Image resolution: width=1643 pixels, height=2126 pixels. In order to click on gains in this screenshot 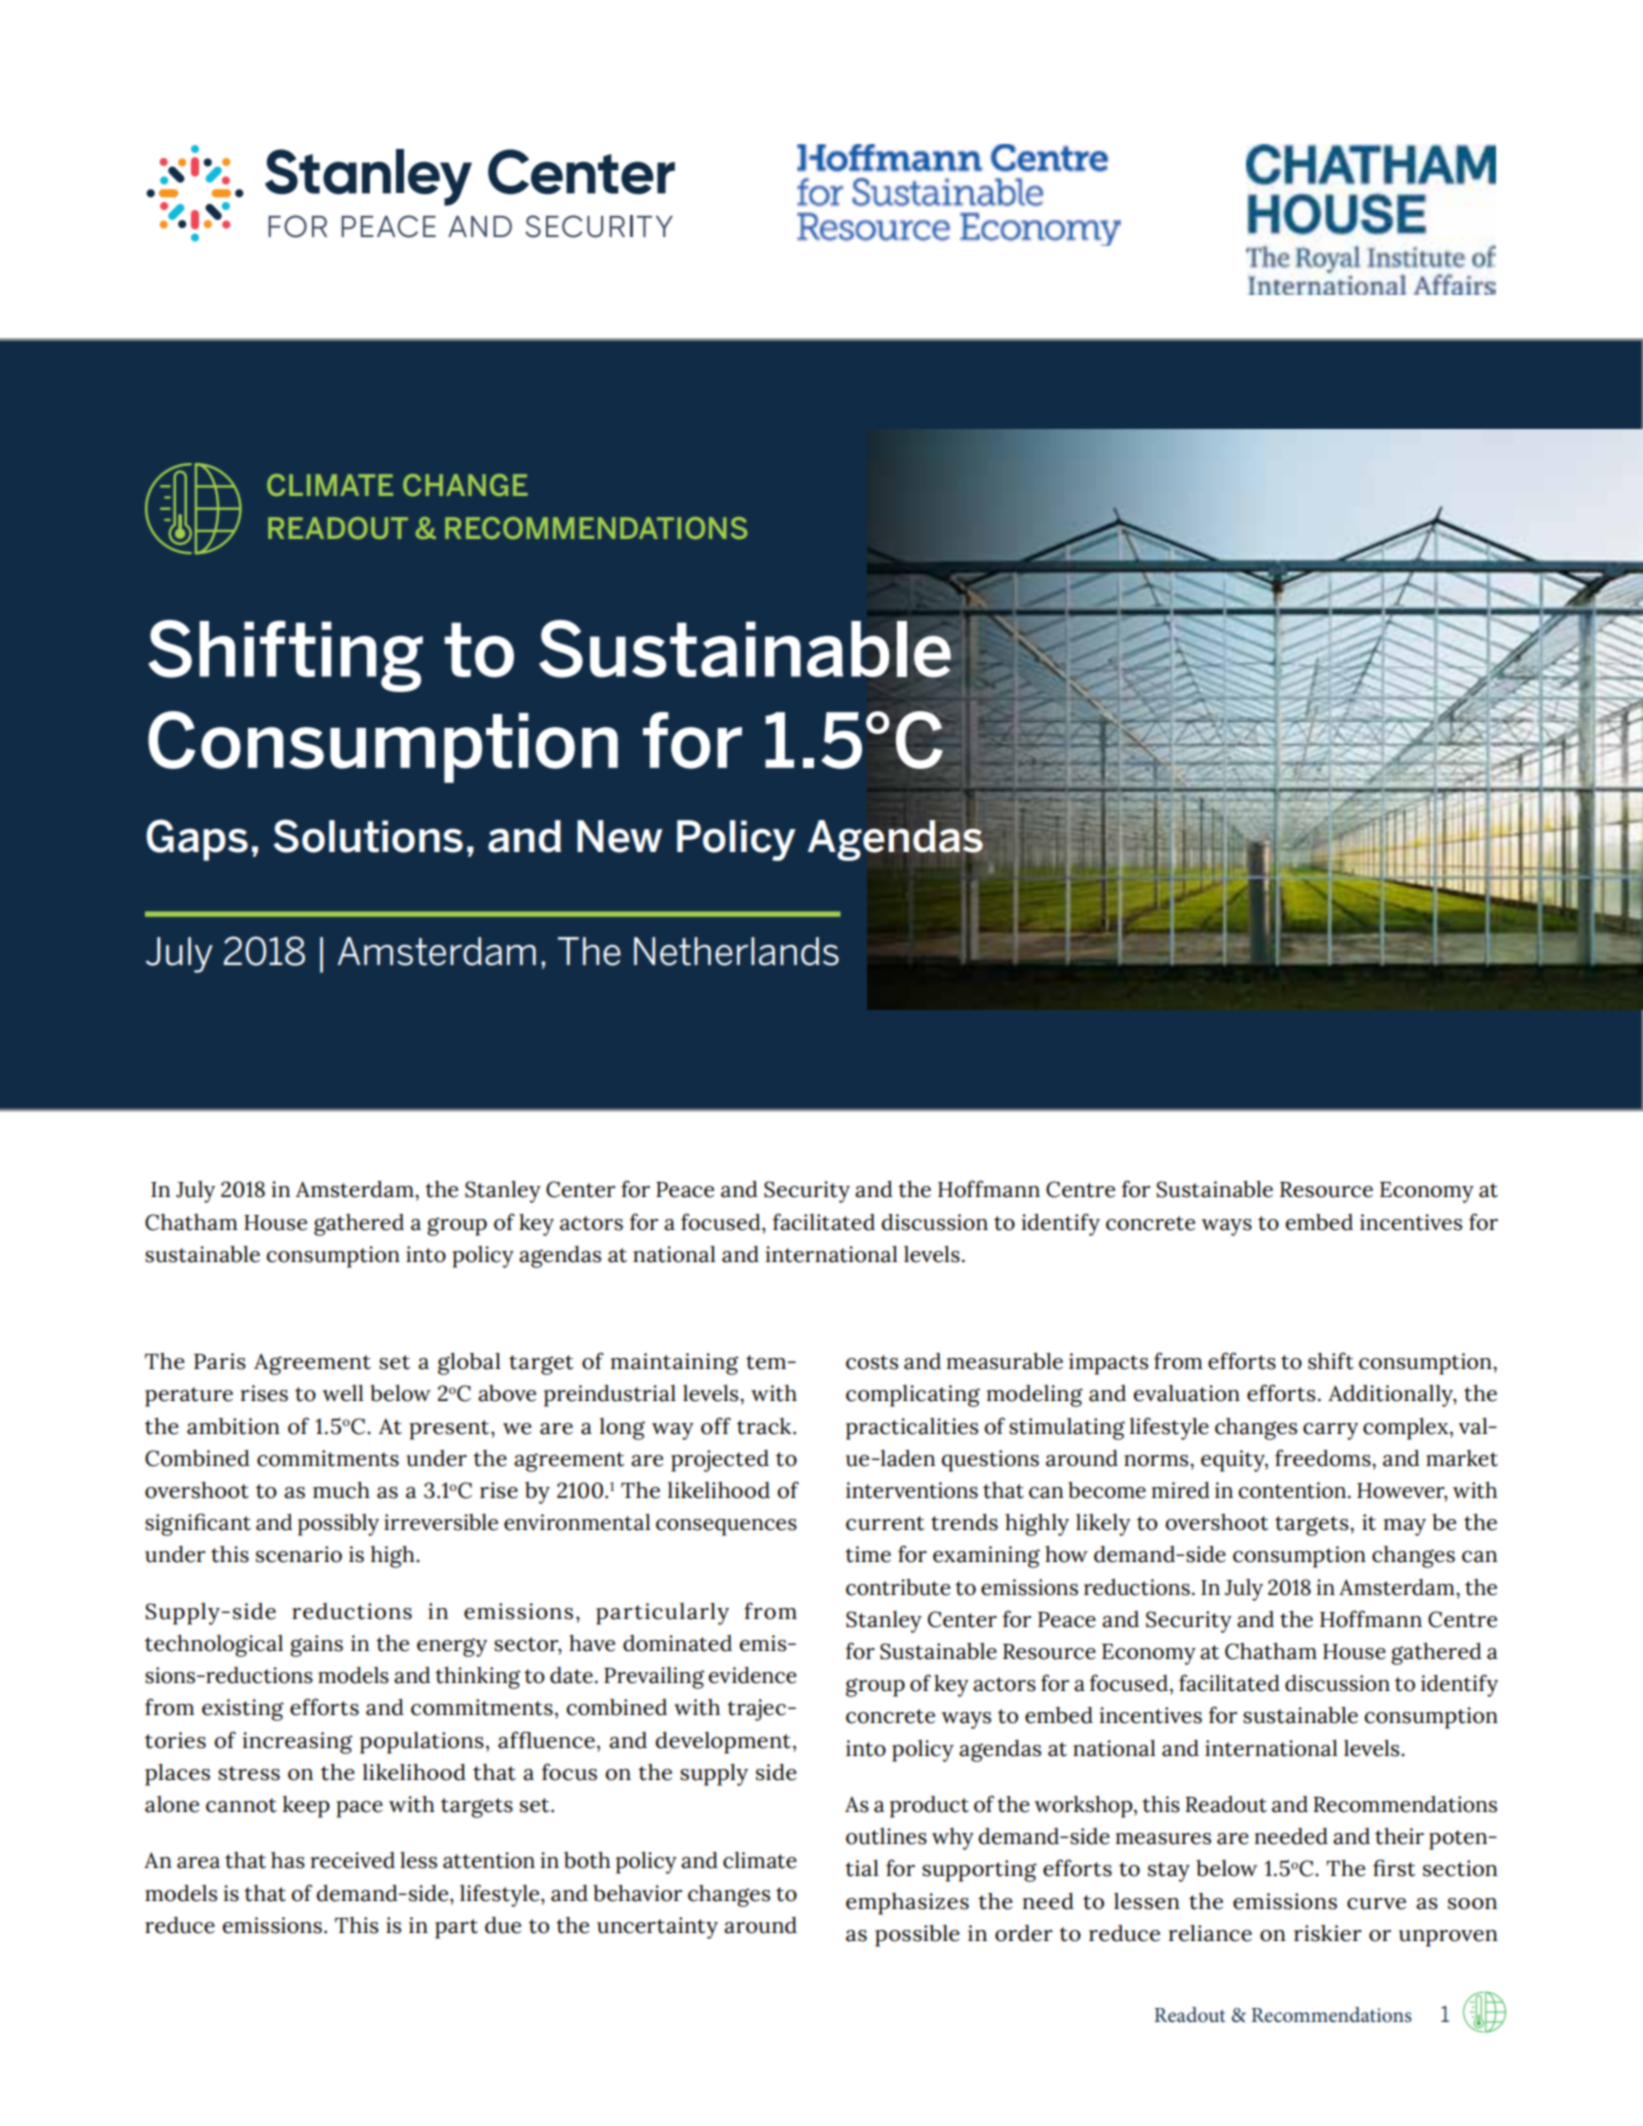, I will do `click(316, 1646)`.
